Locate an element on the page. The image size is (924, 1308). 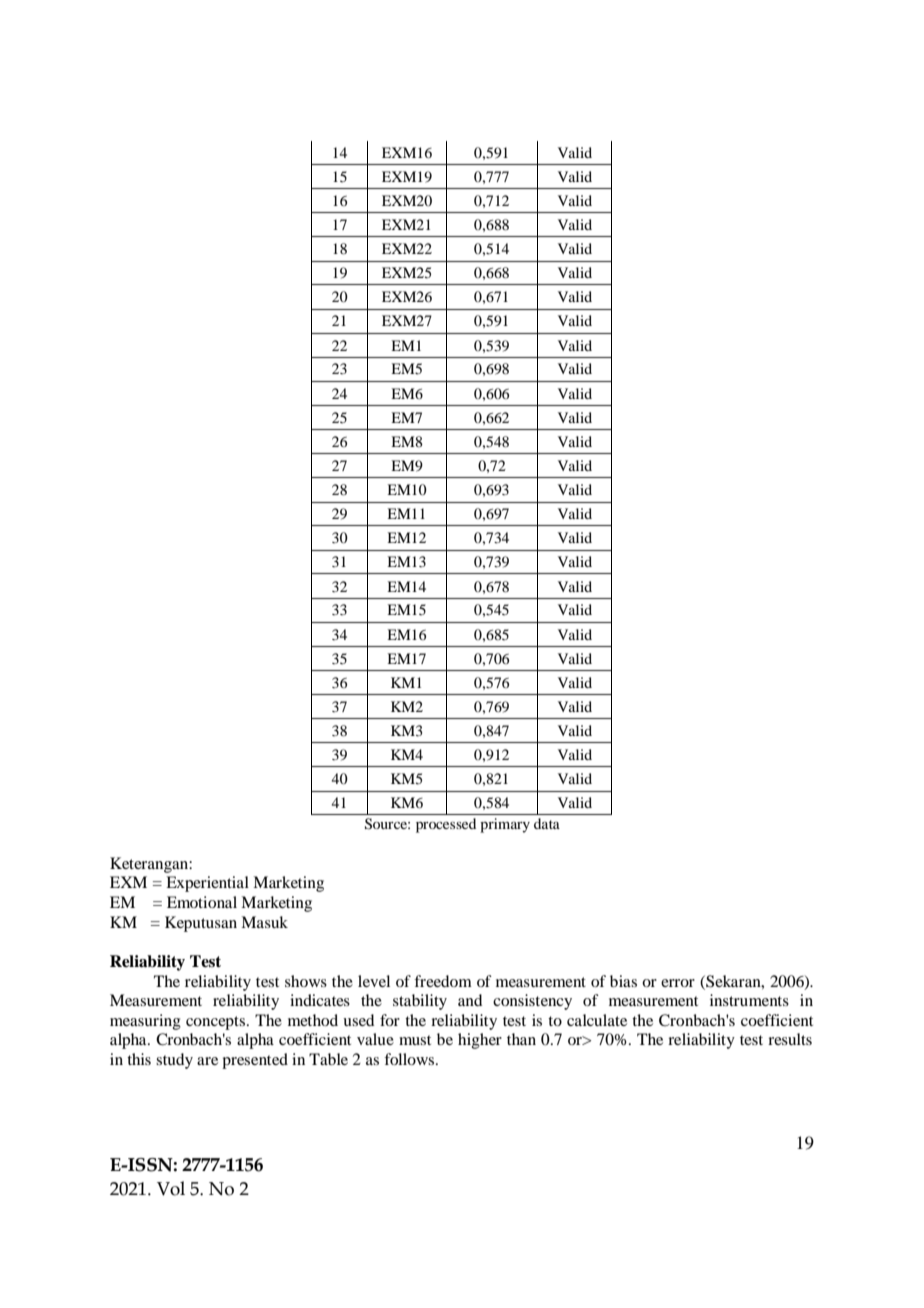
processed is located at coordinates (446, 825).
